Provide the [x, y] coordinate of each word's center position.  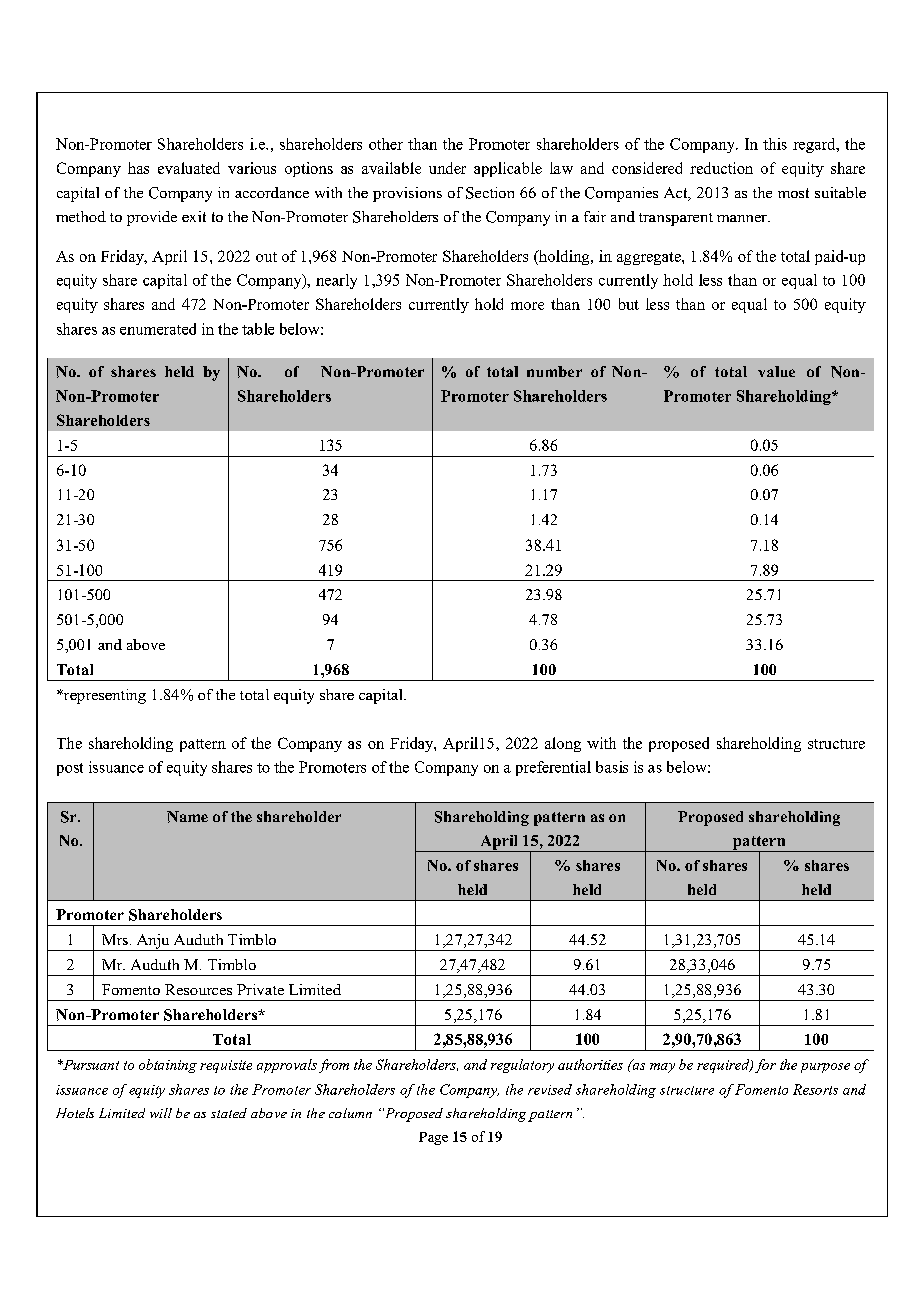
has [138, 168]
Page [433, 1138]
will [161, 1113]
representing [103, 696]
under [447, 168]
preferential [553, 768]
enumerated [158, 329]
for [765, 1066]
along [563, 744]
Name [187, 817]
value [776, 371]
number [554, 371]
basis [612, 767]
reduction [721, 168]
